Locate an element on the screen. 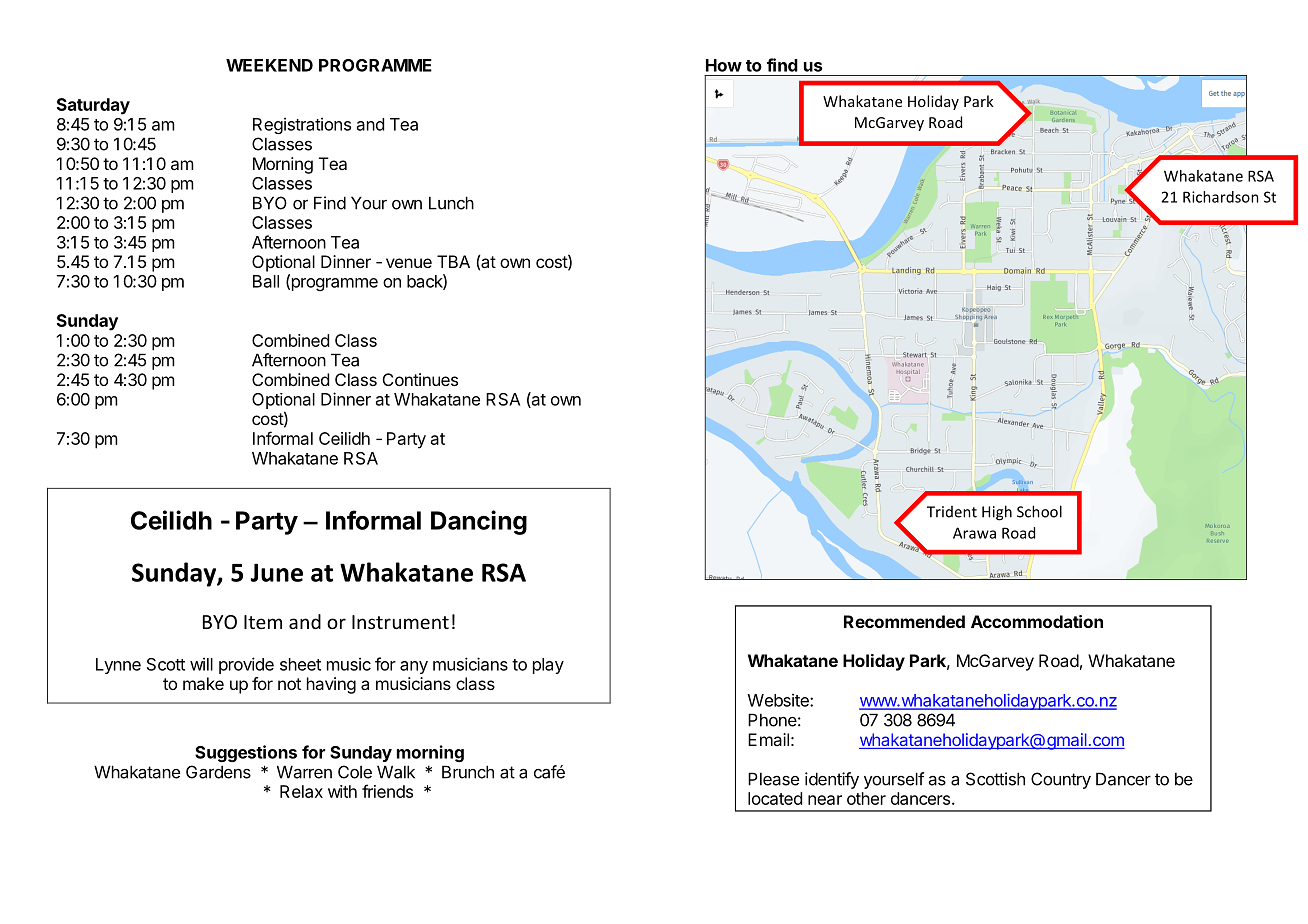 This screenshot has width=1308, height=924. Lunch is located at coordinates (451, 203).
